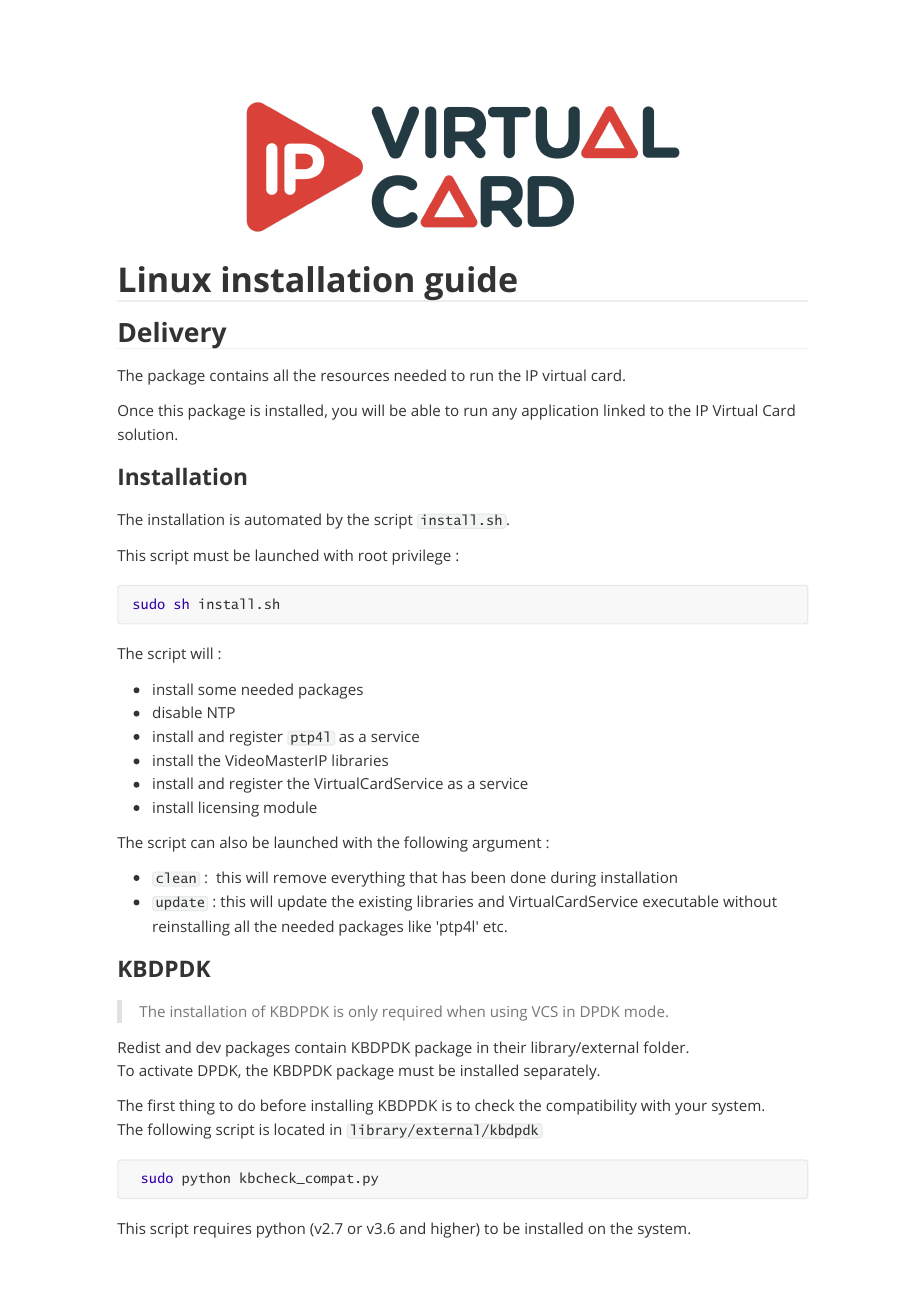 Image resolution: width=924 pixels, height=1308 pixels. What do you see at coordinates (222, 1230) in the screenshot?
I see `requires` at bounding box center [222, 1230].
